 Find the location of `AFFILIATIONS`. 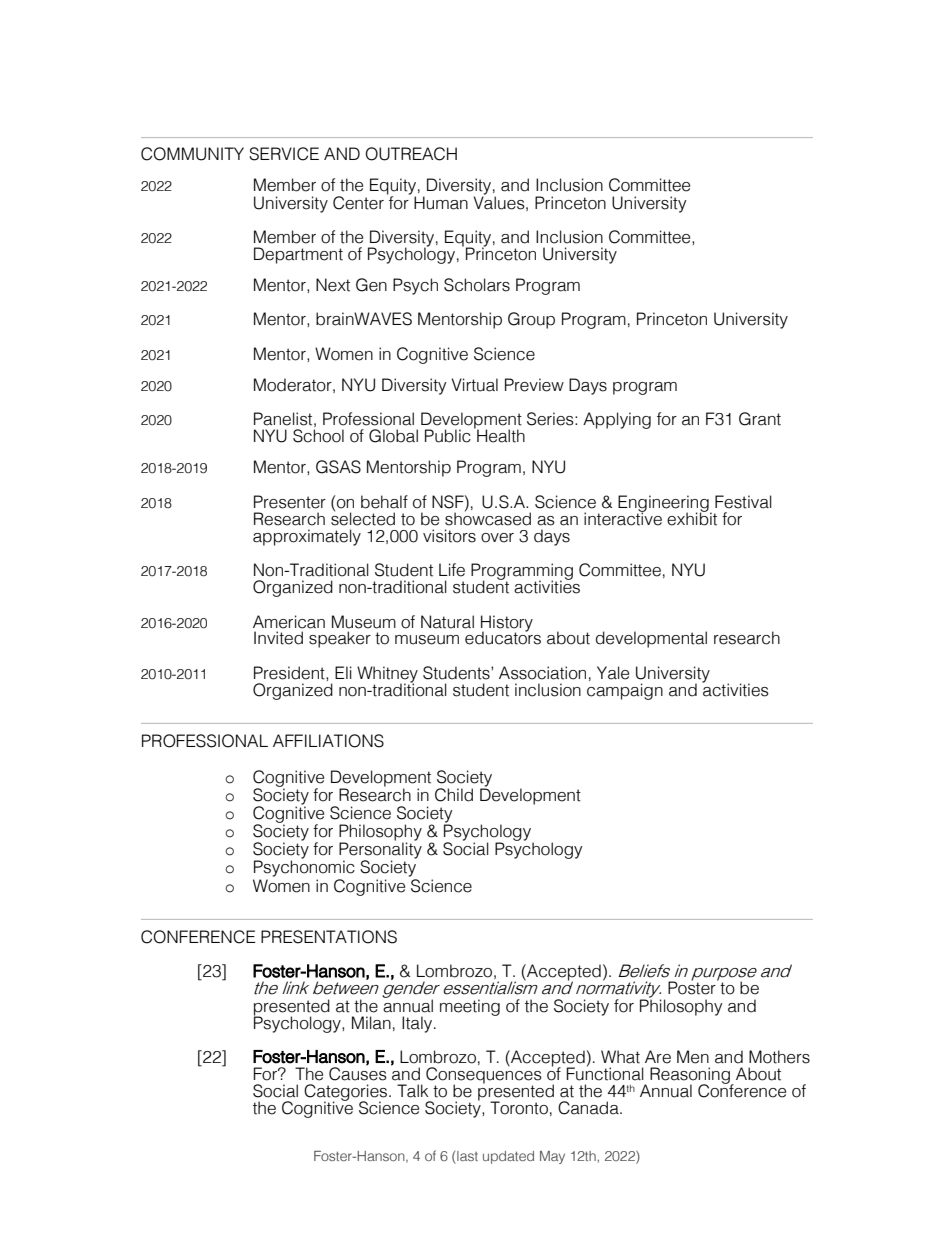

AFFILIATIONS is located at coordinates (328, 741).
